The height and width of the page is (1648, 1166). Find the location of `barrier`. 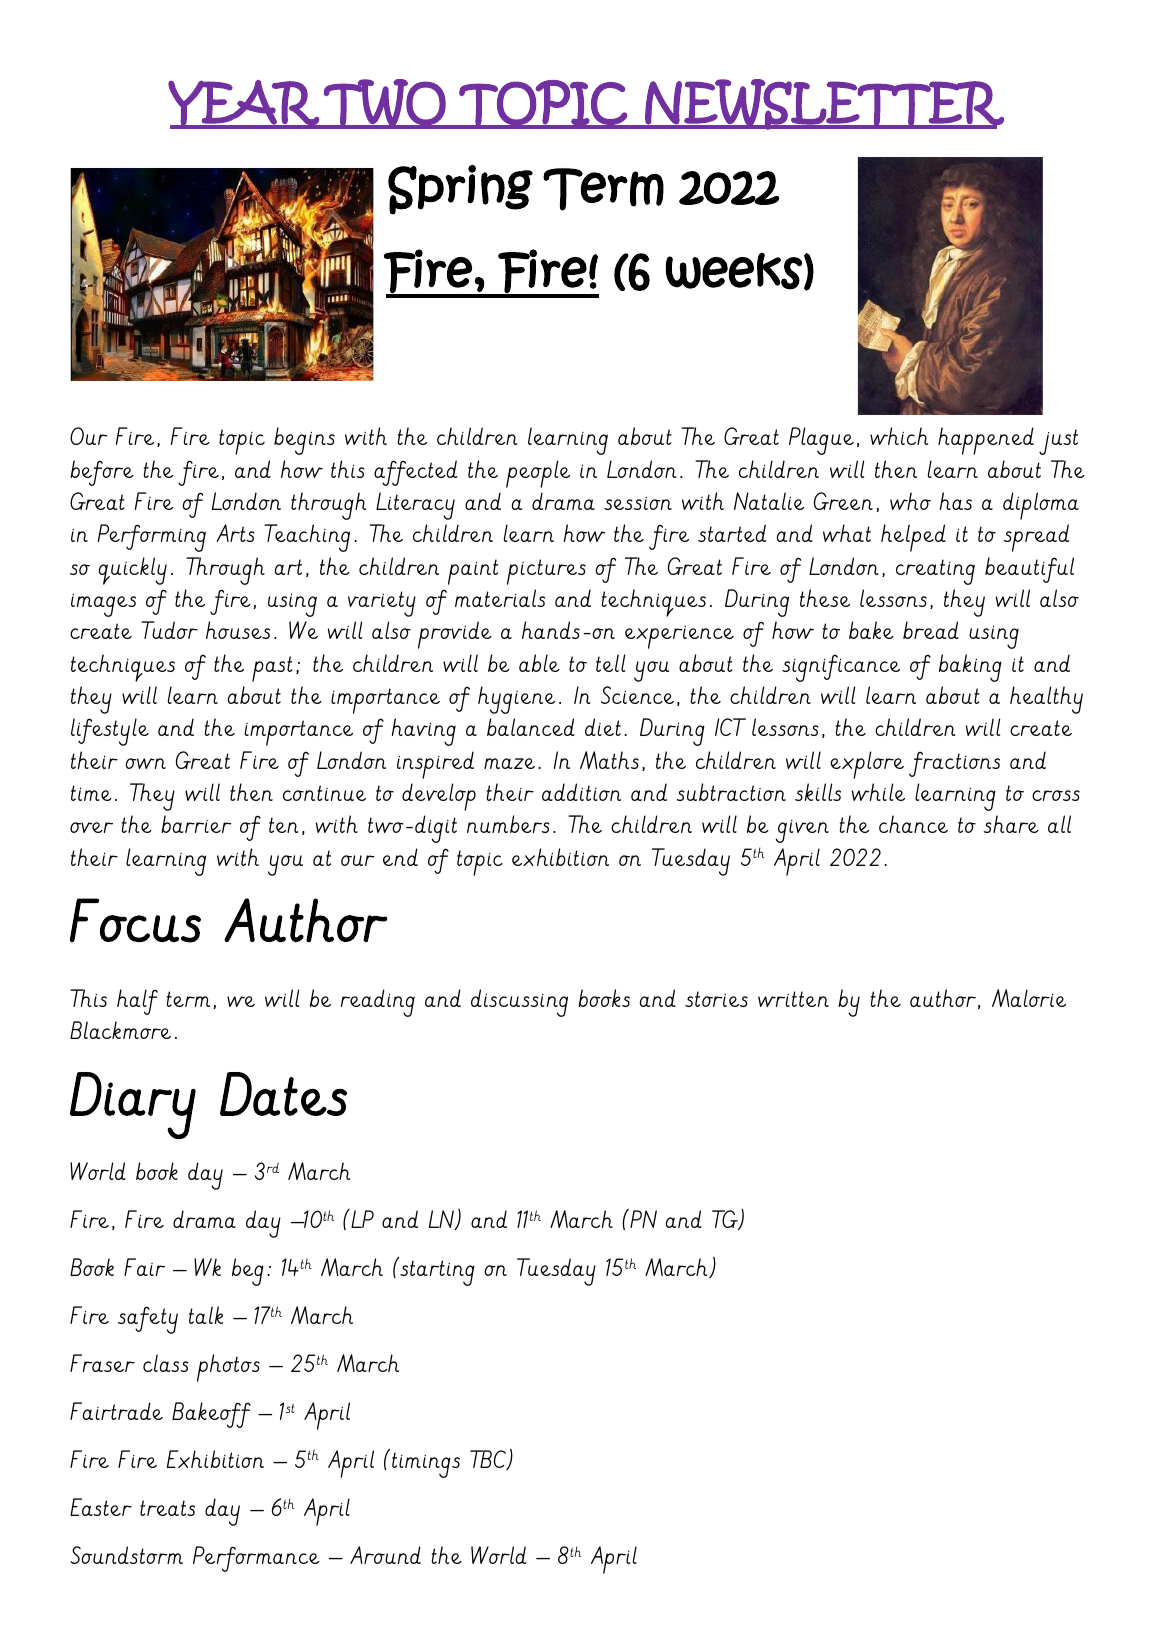

barrier is located at coordinates (196, 824).
